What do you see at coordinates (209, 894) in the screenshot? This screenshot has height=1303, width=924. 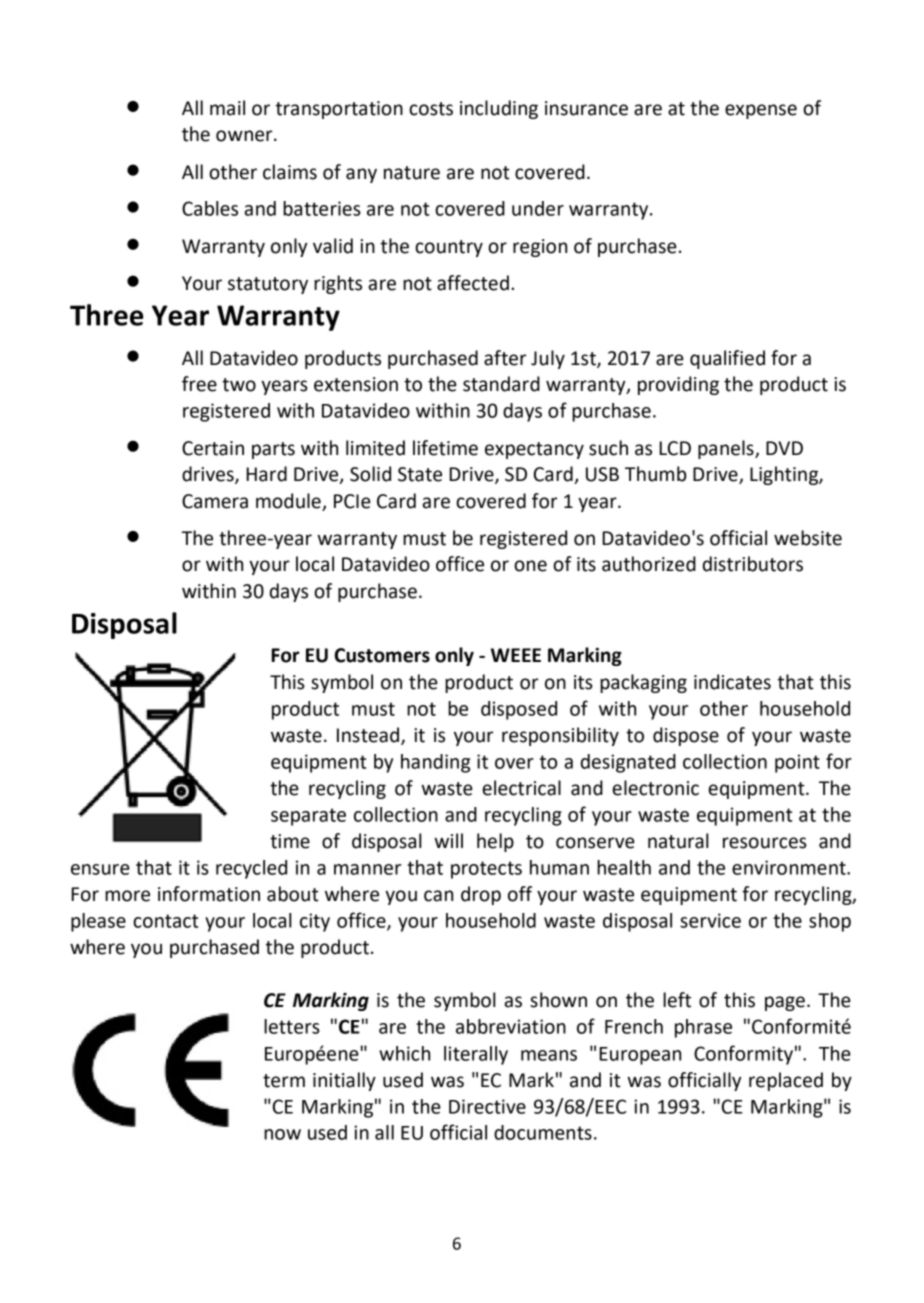 I see `information` at bounding box center [209, 894].
